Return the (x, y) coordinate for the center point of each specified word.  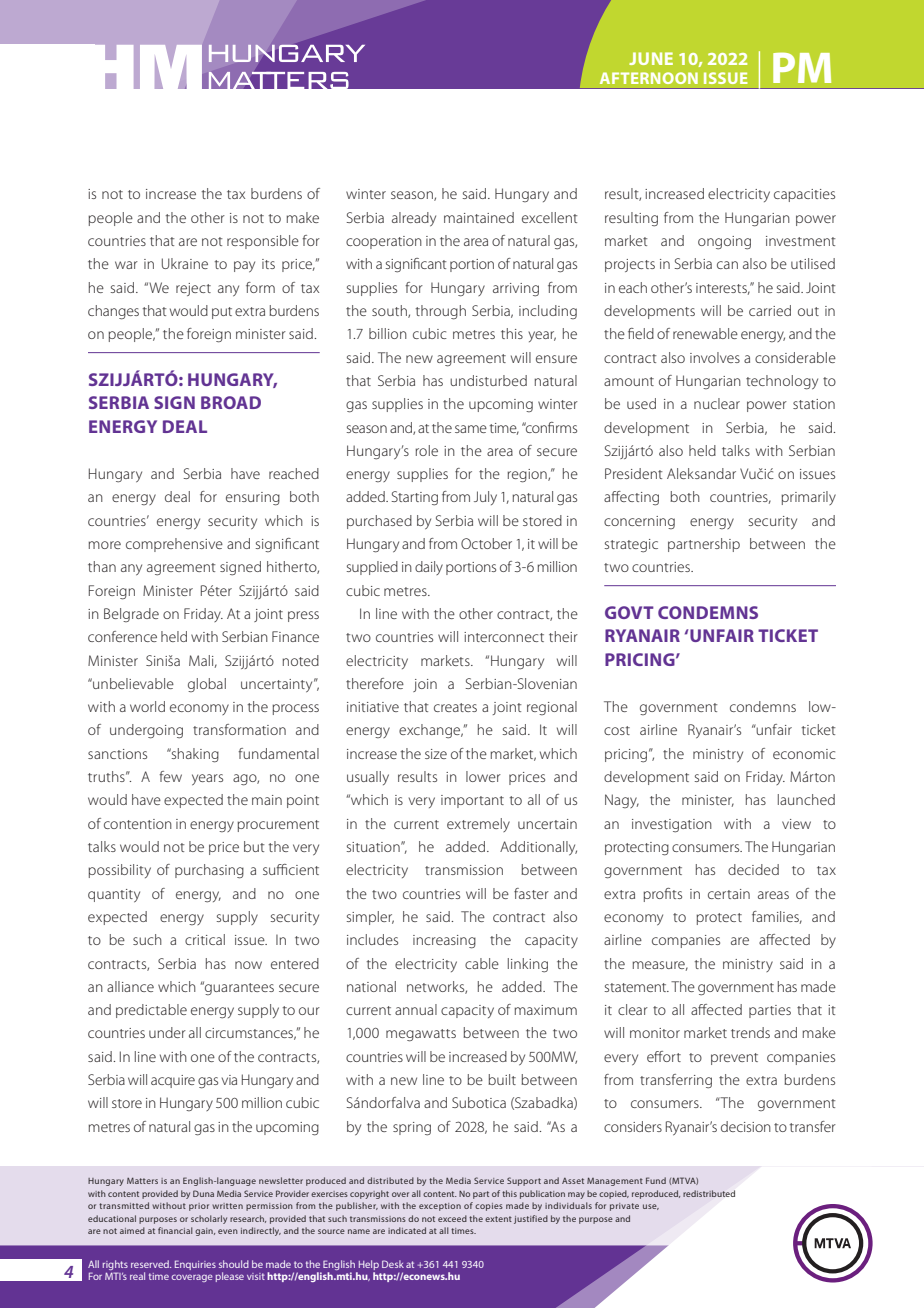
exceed (452, 1218)
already (414, 219)
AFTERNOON (649, 78)
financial (175, 1230)
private (624, 1207)
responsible (263, 242)
